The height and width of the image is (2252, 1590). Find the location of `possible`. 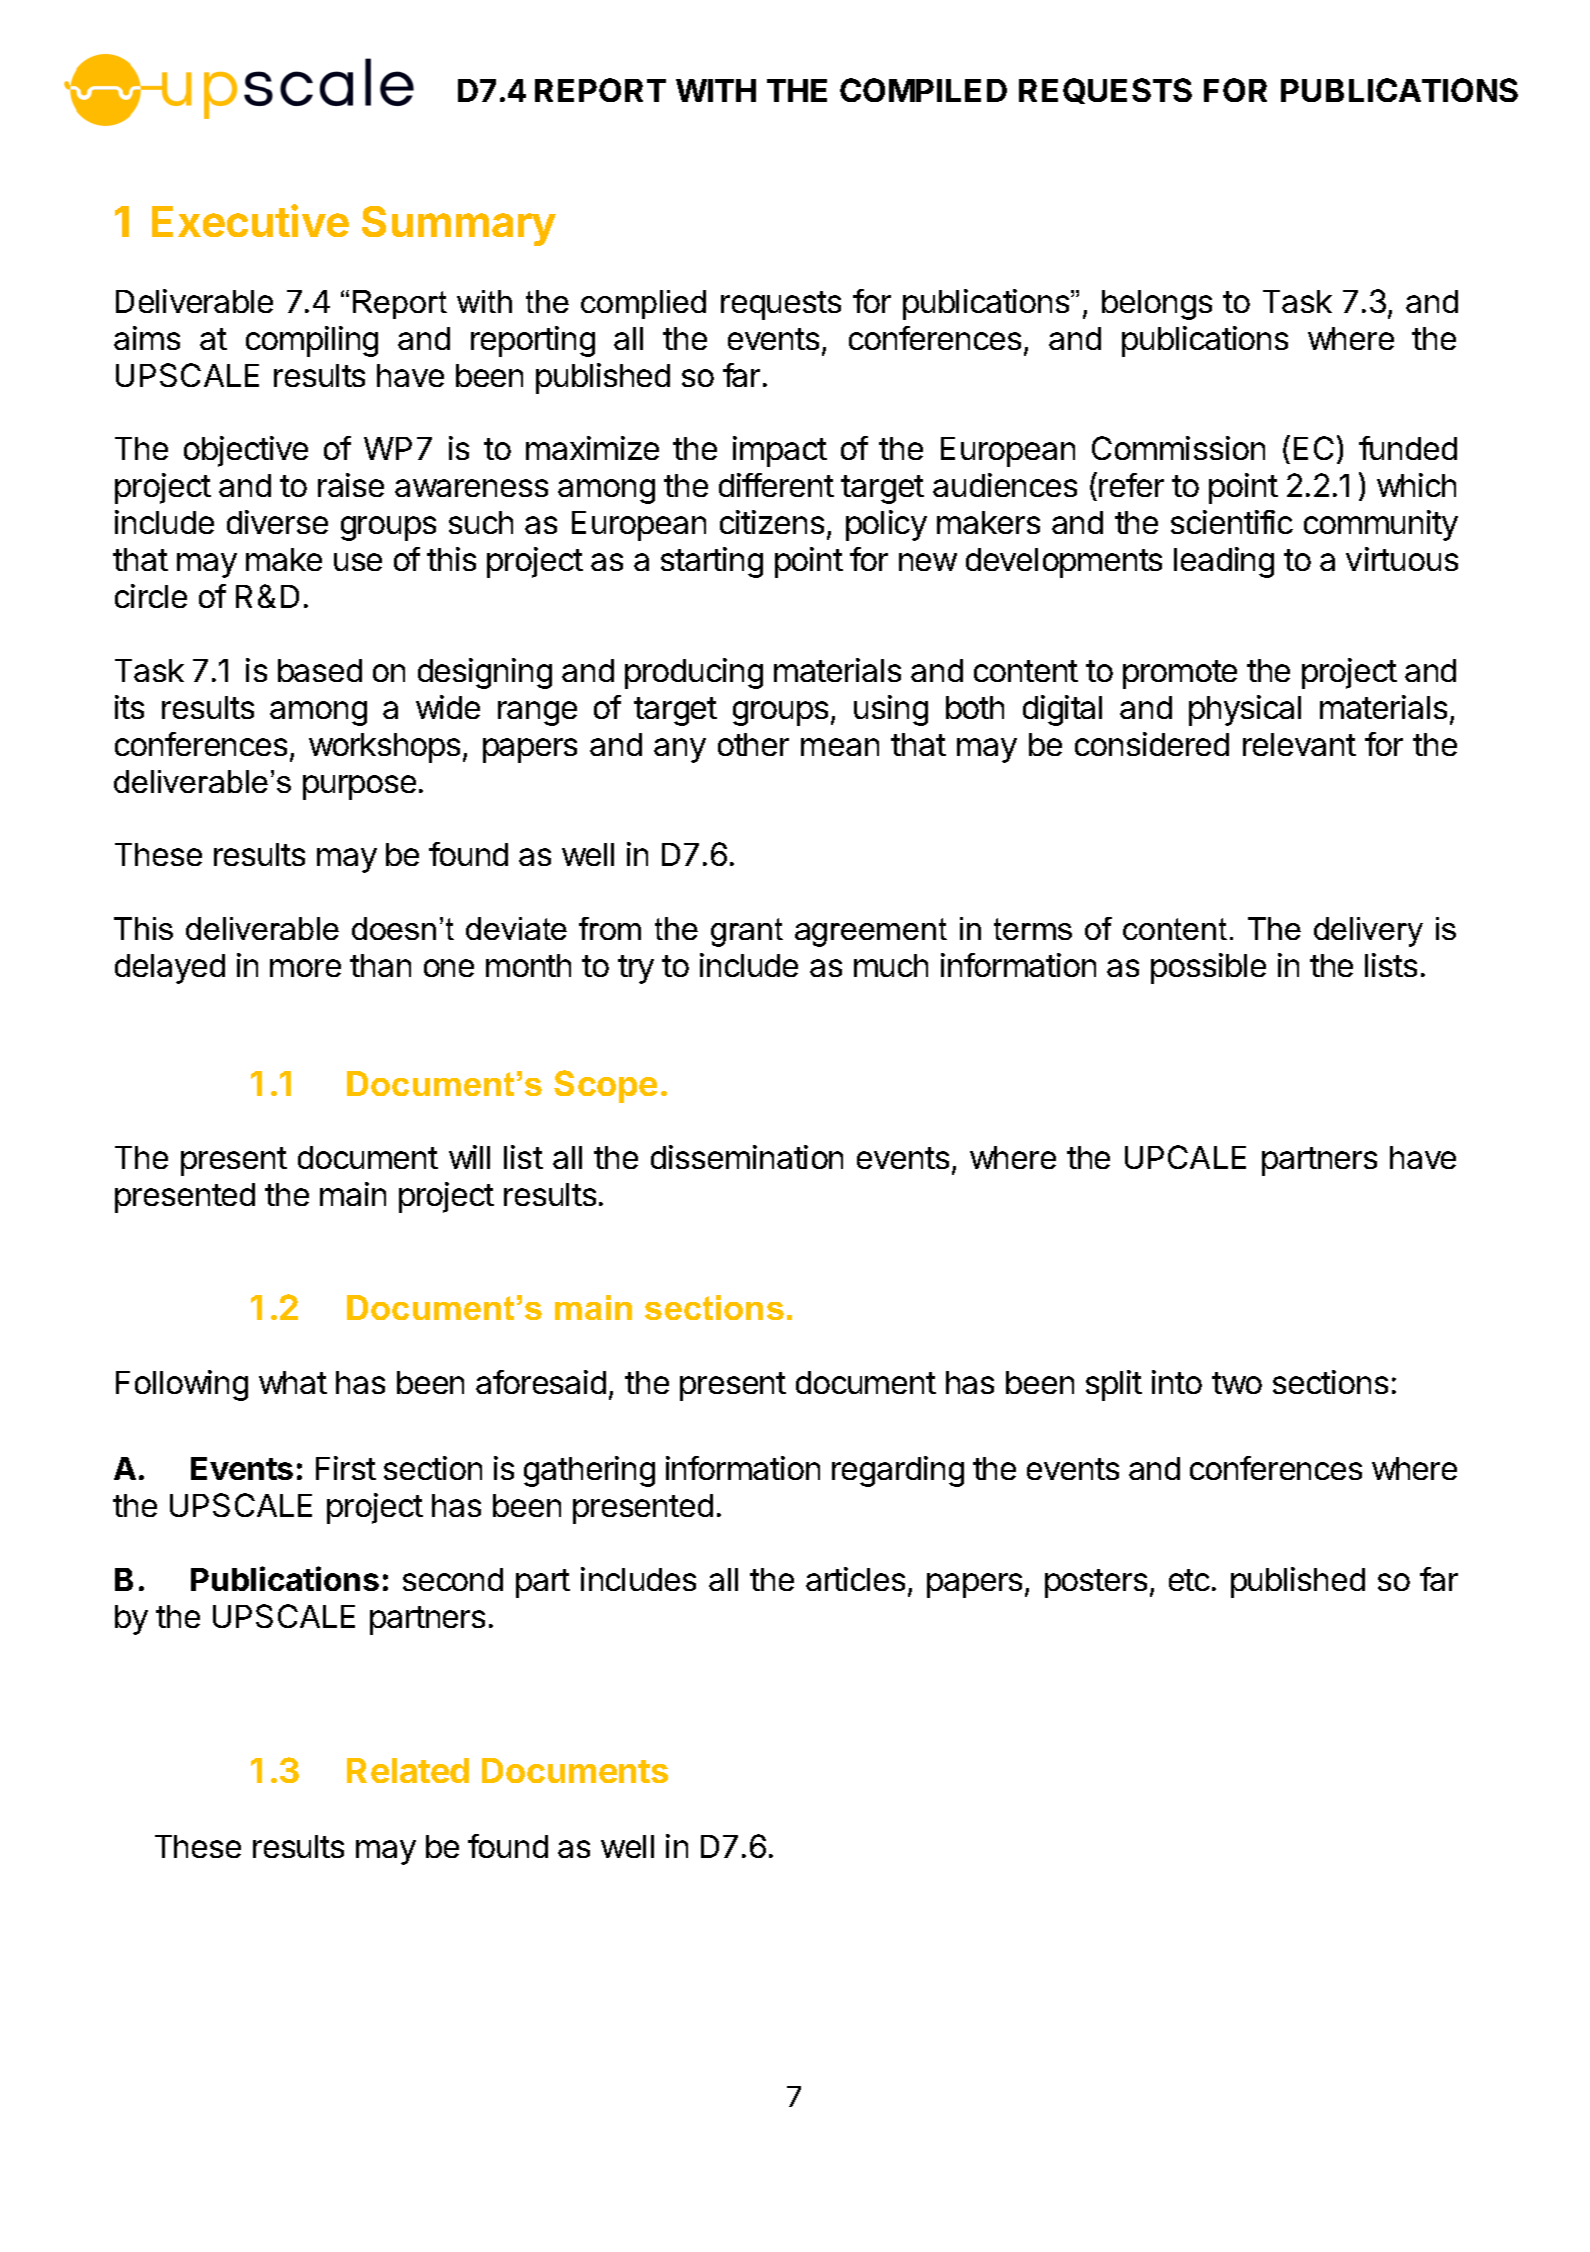

possible is located at coordinates (1208, 968).
